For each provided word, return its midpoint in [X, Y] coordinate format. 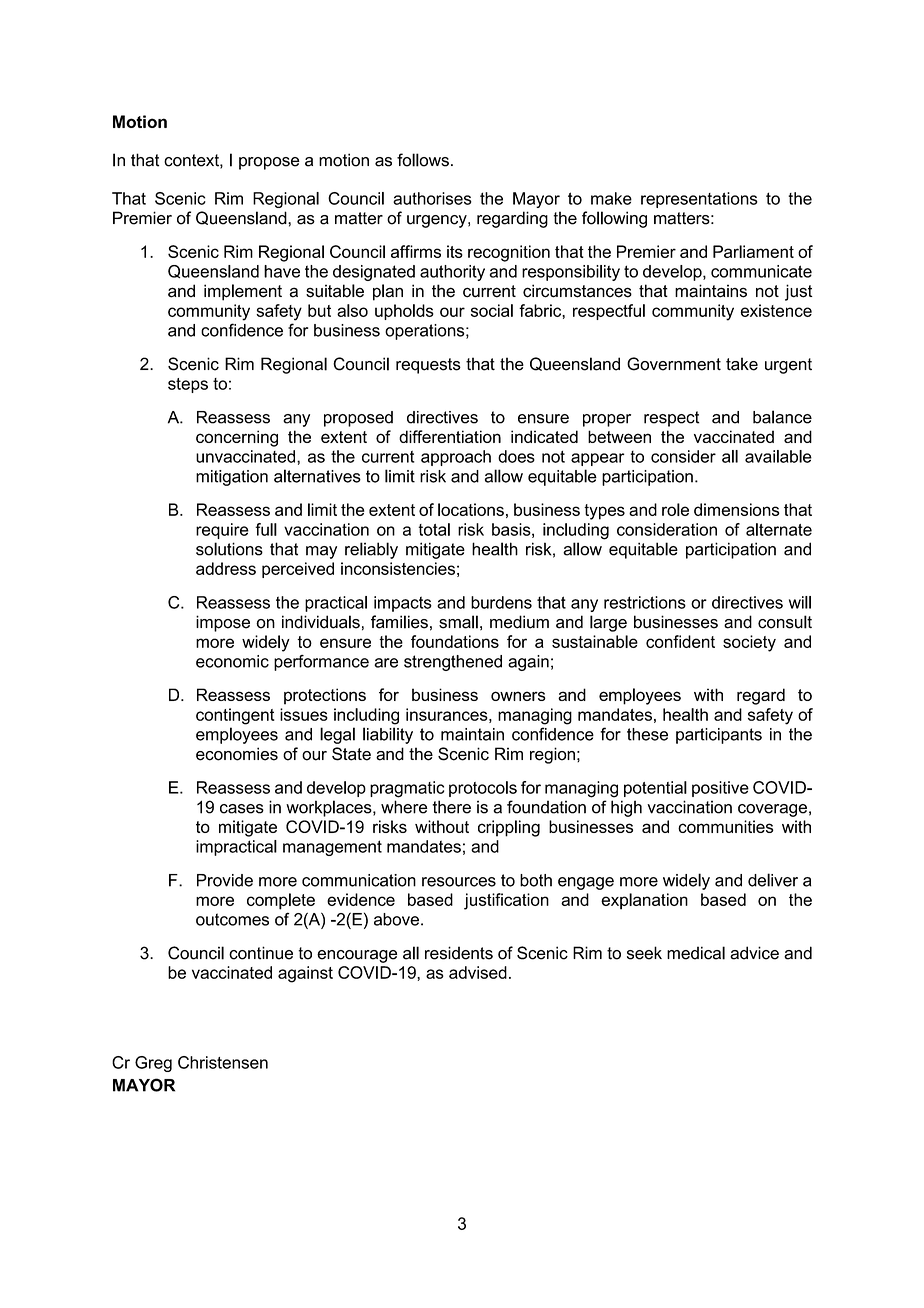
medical [696, 953]
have [282, 271]
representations [699, 200]
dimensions [737, 509]
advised [478, 972]
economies [237, 754]
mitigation [232, 478]
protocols [483, 789]
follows [423, 160]
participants [719, 736]
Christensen [223, 1062]
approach [456, 458]
